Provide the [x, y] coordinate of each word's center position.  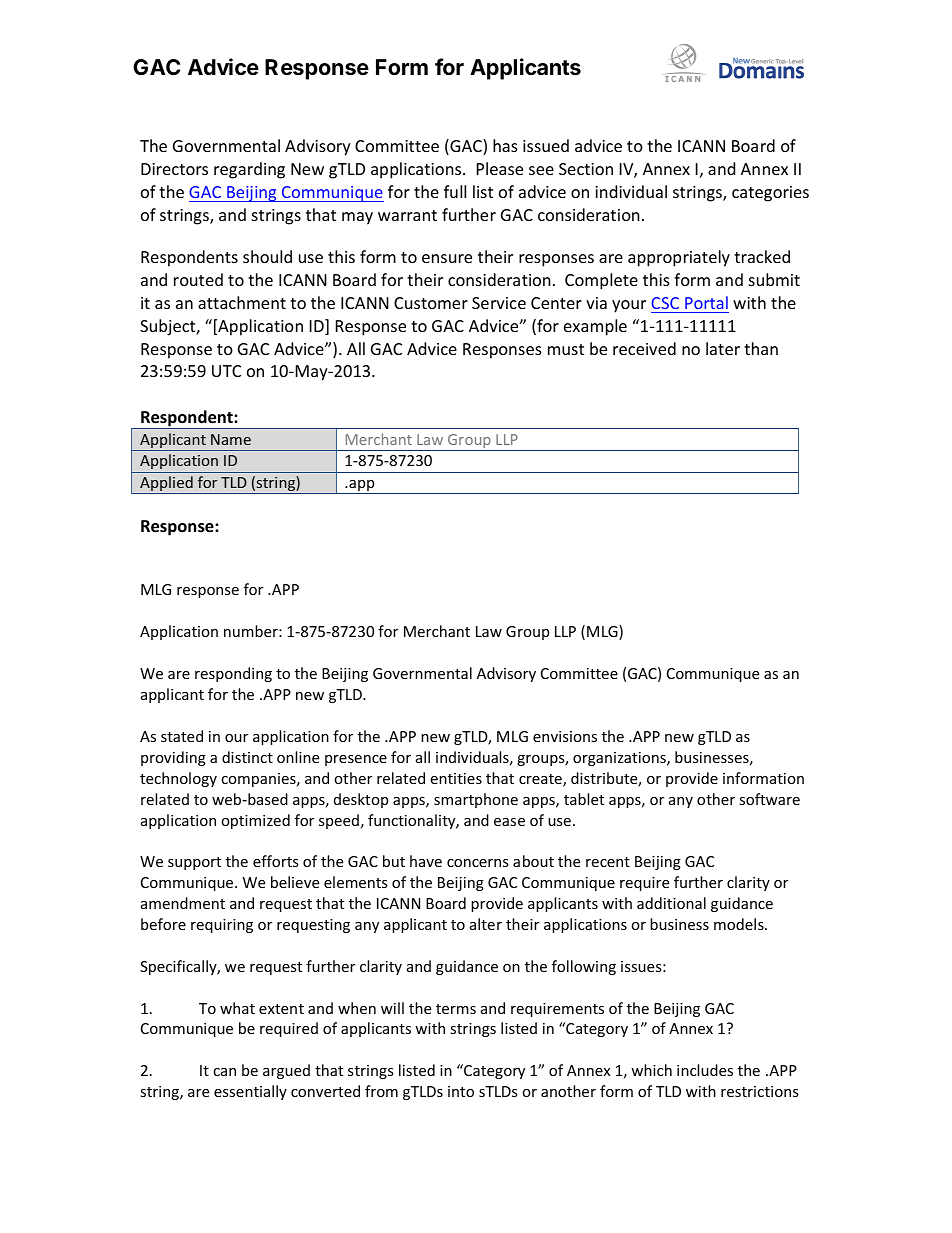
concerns [478, 863]
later [723, 348]
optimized [255, 821]
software [769, 799]
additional [671, 903]
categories [770, 194]
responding [233, 674]
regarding [249, 170]
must [566, 349]
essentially [250, 1092]
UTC [226, 371]
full [455, 191]
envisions [565, 736]
